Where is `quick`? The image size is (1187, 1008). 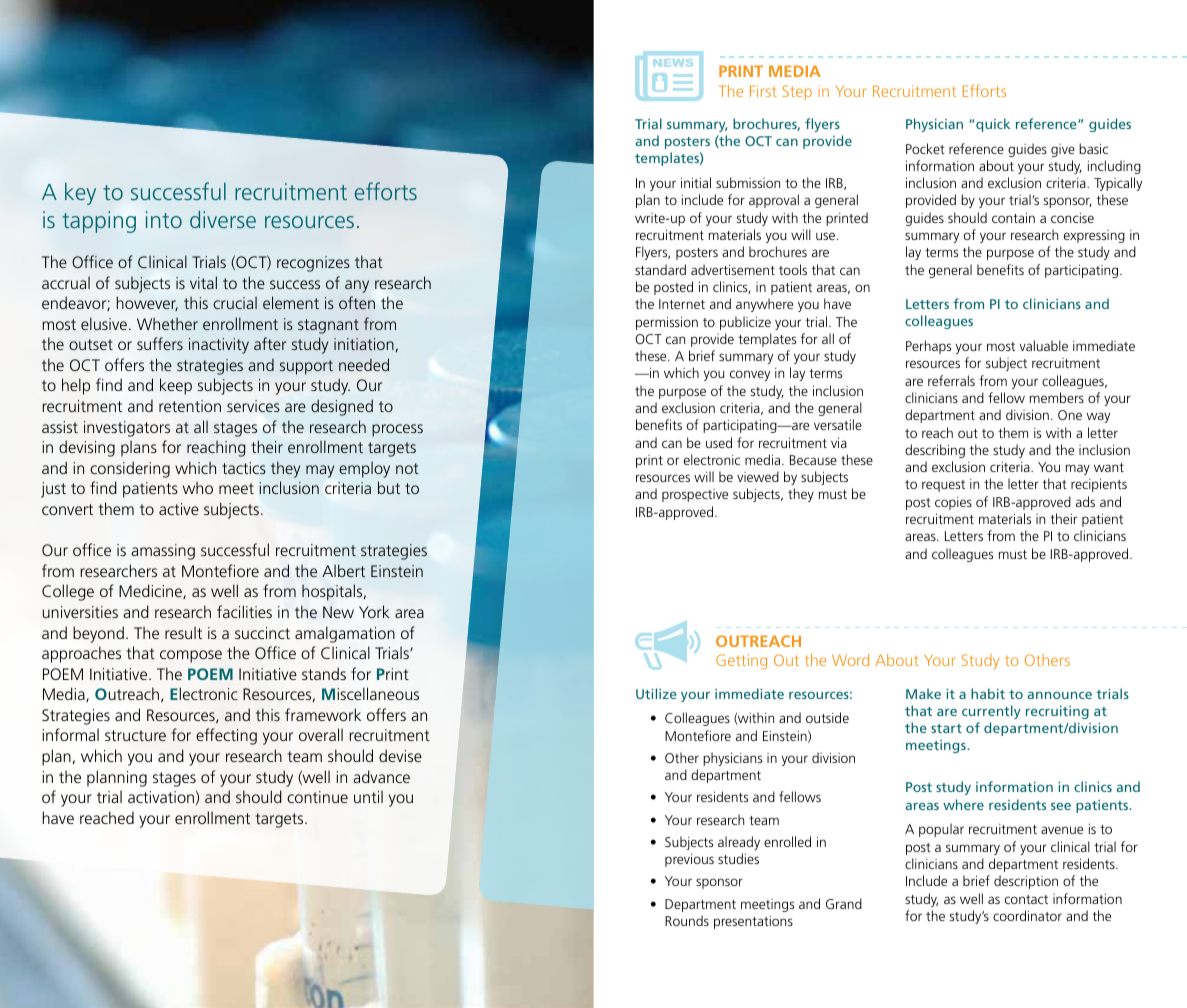 quick is located at coordinates (993, 125).
